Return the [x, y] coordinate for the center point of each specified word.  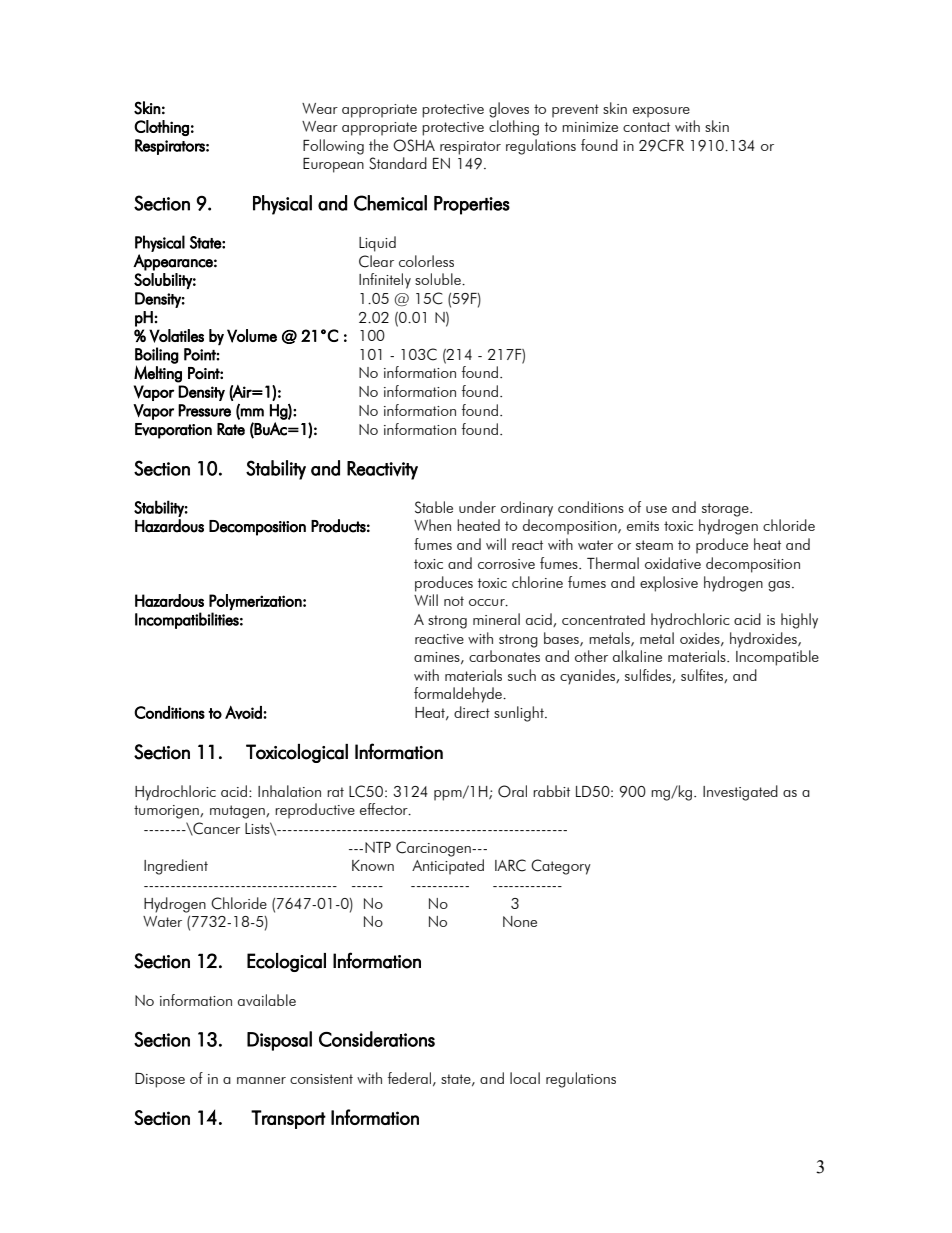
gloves [509, 110]
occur [488, 602]
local [525, 1078]
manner [261, 1080]
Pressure [204, 410]
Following [333, 147]
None [520, 921]
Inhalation [289, 791]
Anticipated [448, 867]
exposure [661, 112]
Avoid [244, 712]
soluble [439, 279]
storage [726, 510]
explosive [669, 584]
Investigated [740, 793]
